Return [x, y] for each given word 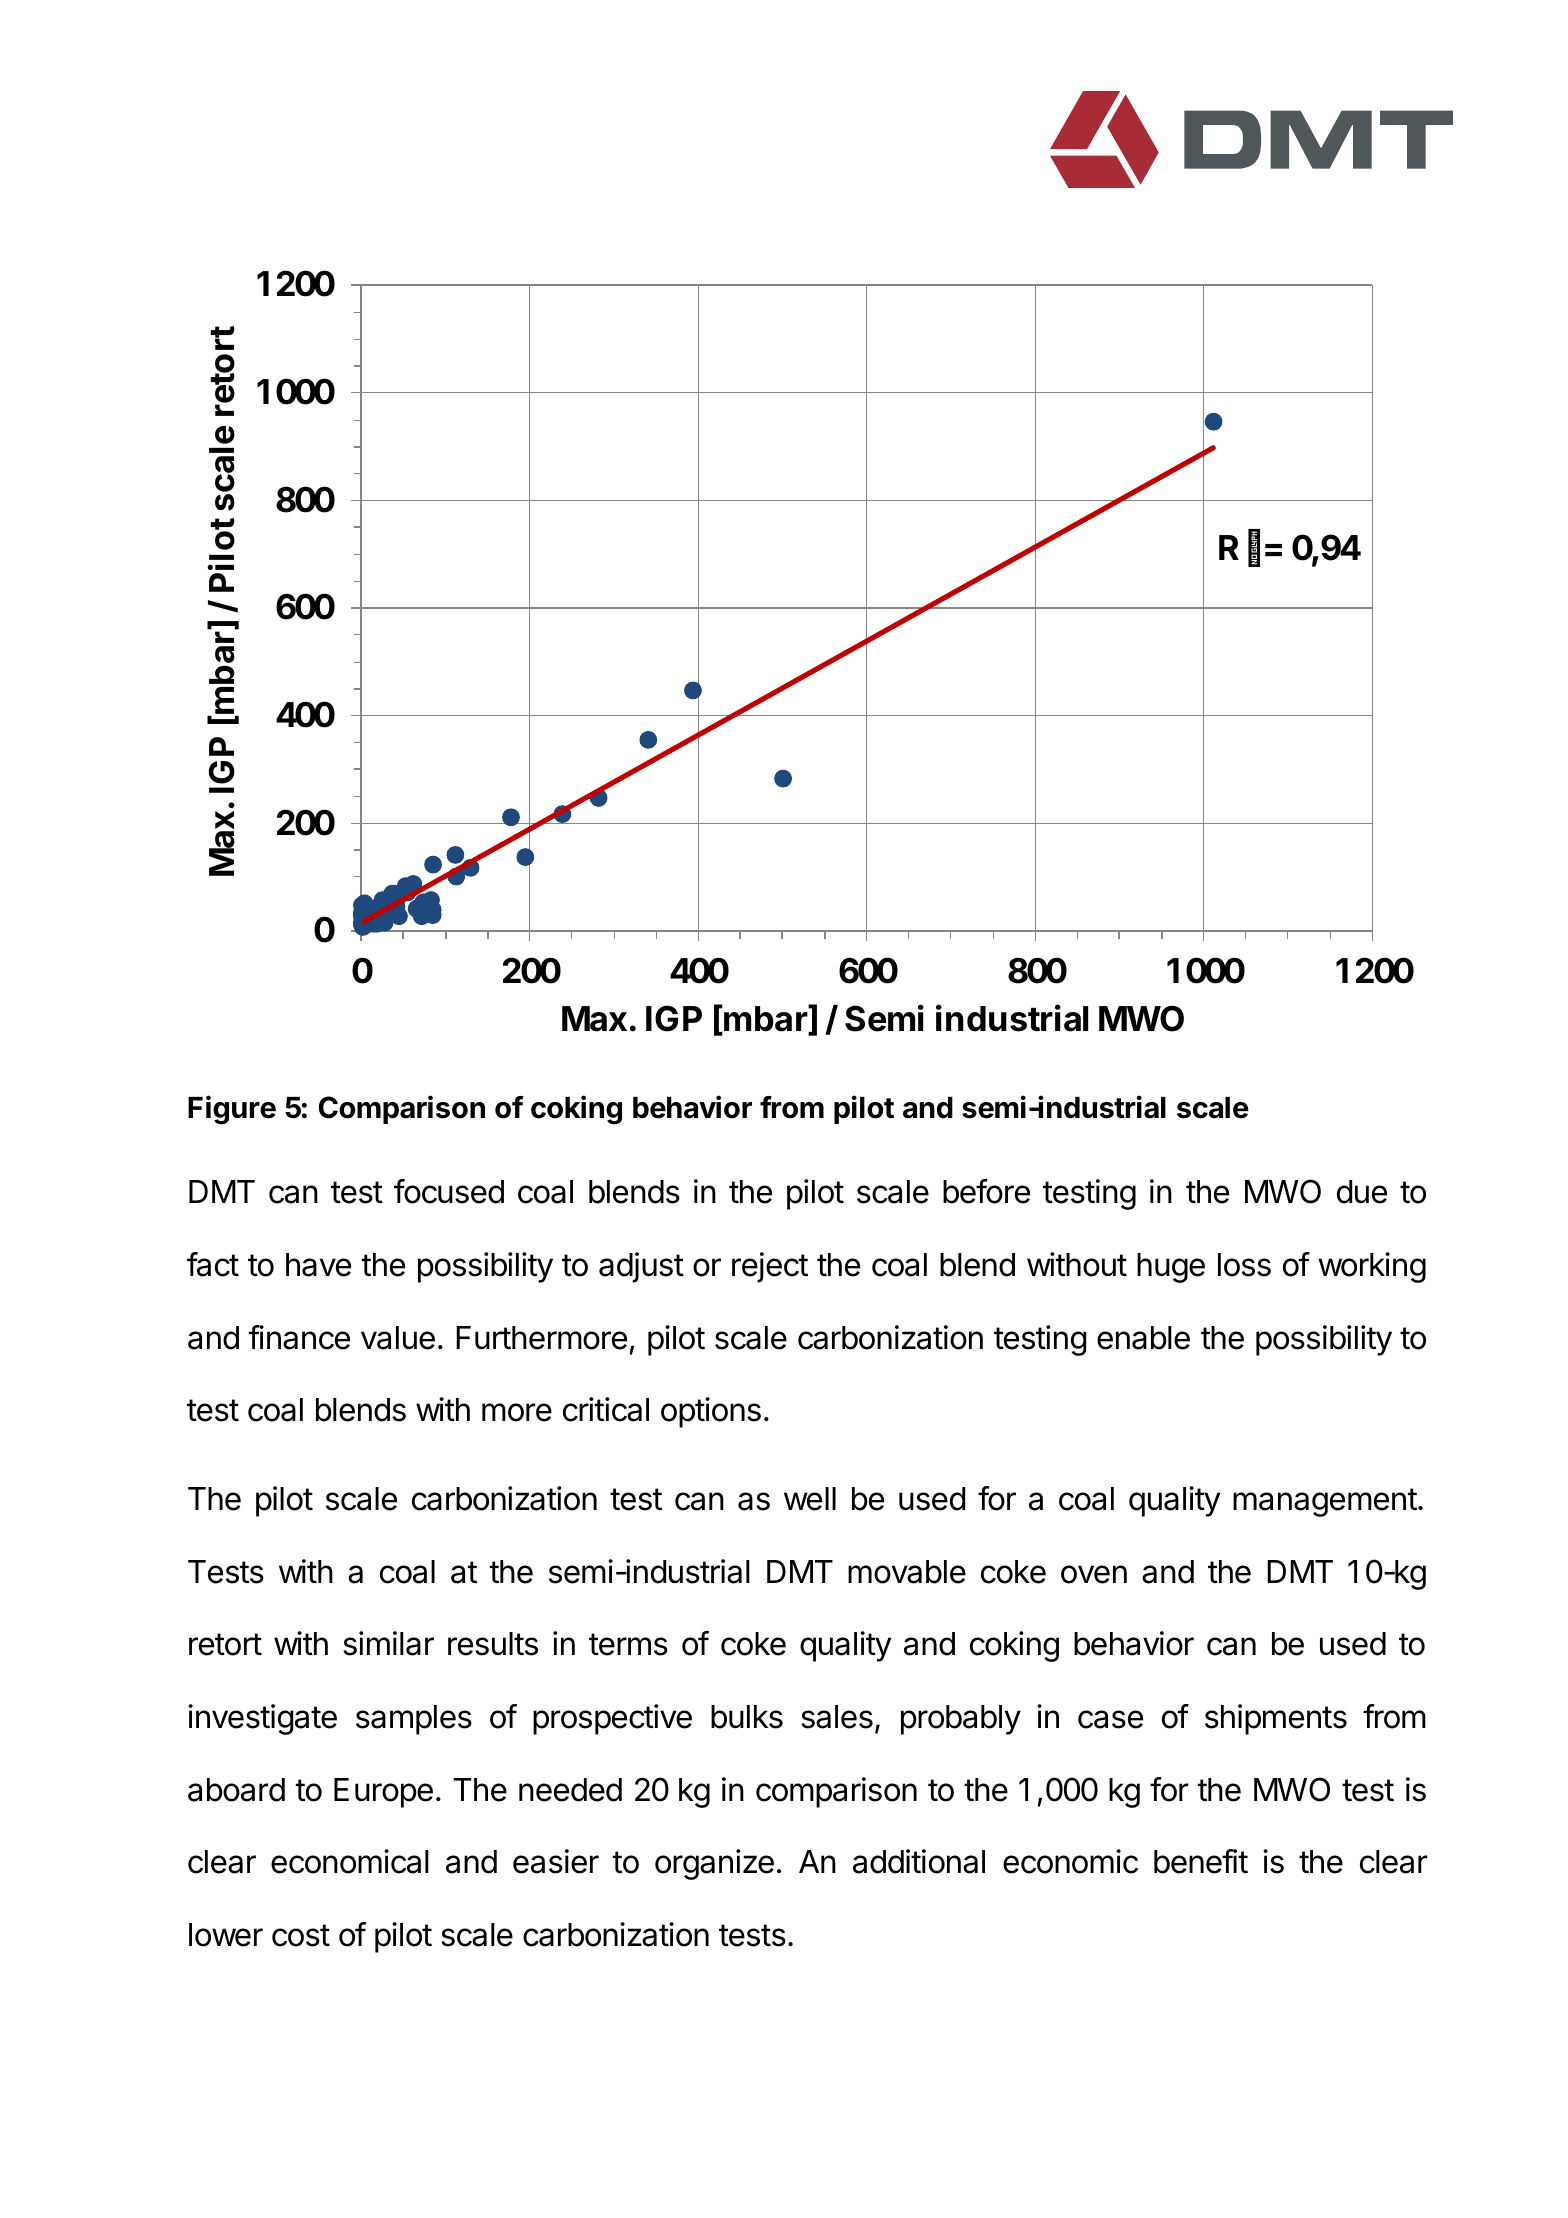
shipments [1276, 1719]
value [398, 1338]
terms [628, 1644]
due [1362, 1192]
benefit [1201, 1861]
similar [388, 1643]
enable [1143, 1338]
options [711, 1412]
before [986, 1191]
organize [714, 1864]
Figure [232, 1110]
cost [301, 1935]
